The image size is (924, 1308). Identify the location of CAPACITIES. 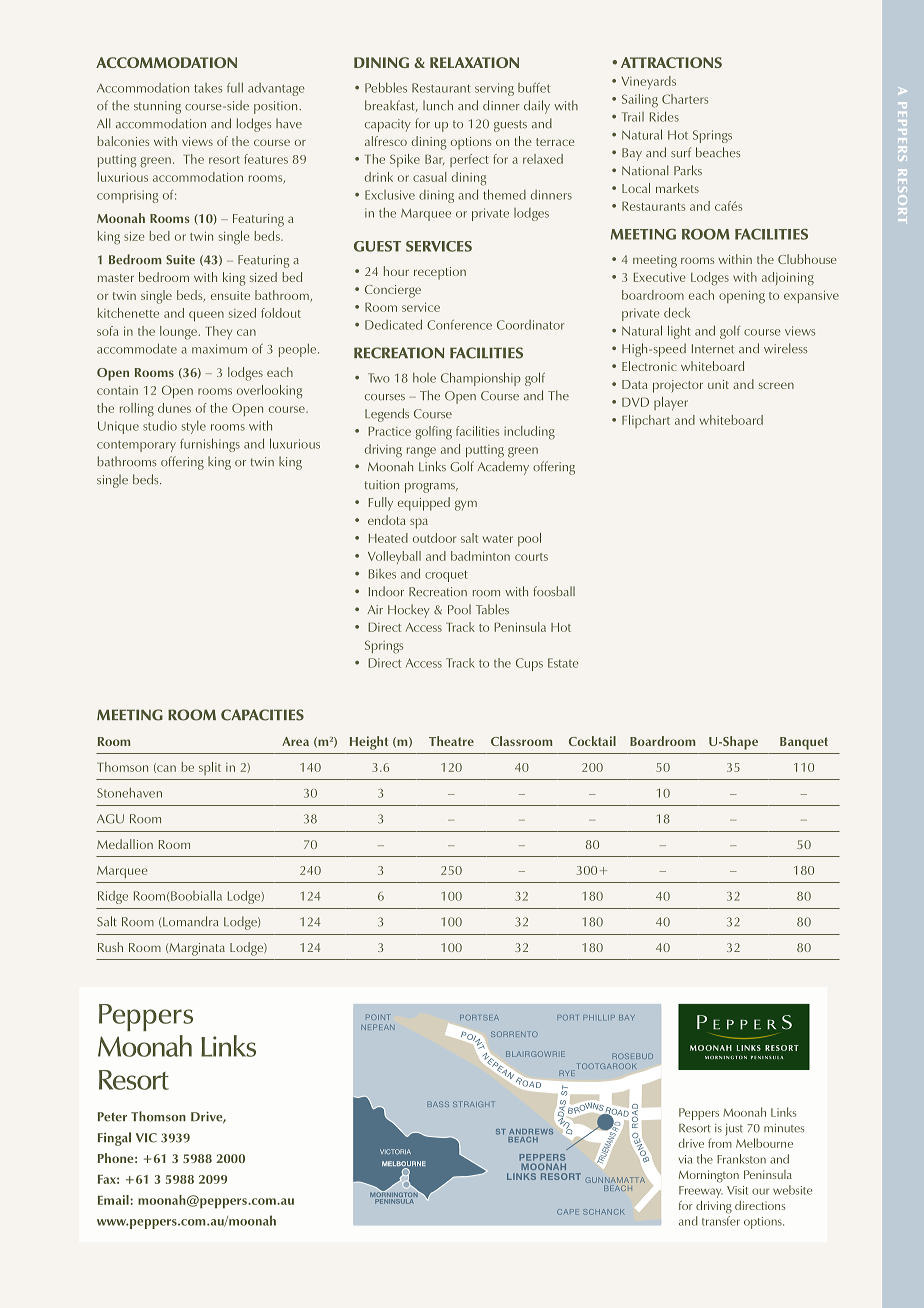
(262, 715).
